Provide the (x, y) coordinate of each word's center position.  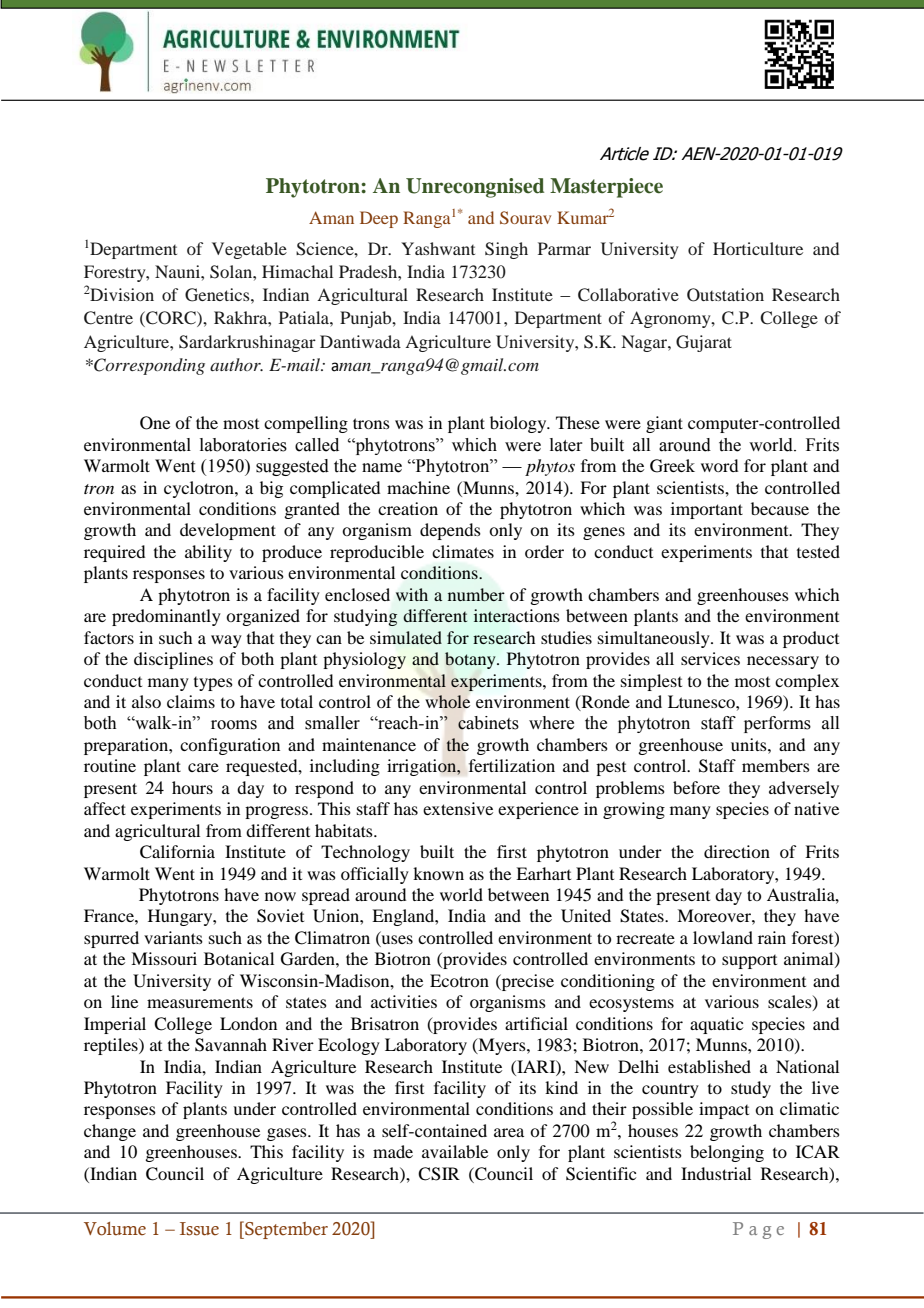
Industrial (716, 1173)
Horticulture (758, 248)
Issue (199, 1229)
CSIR (439, 1174)
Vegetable (249, 250)
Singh (506, 250)
